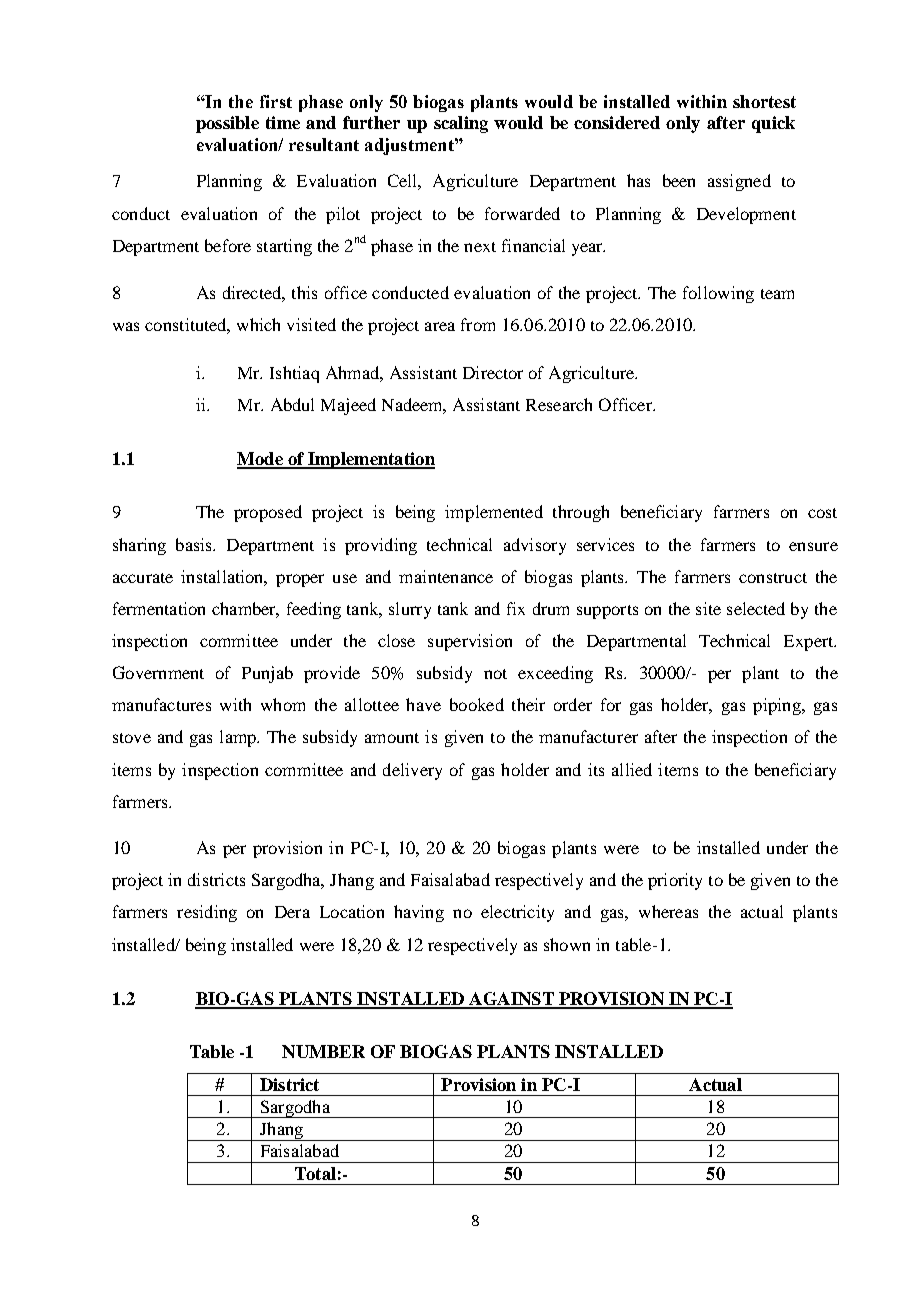 The height and width of the page is (1307, 924). I want to click on lamp, so click(239, 738).
